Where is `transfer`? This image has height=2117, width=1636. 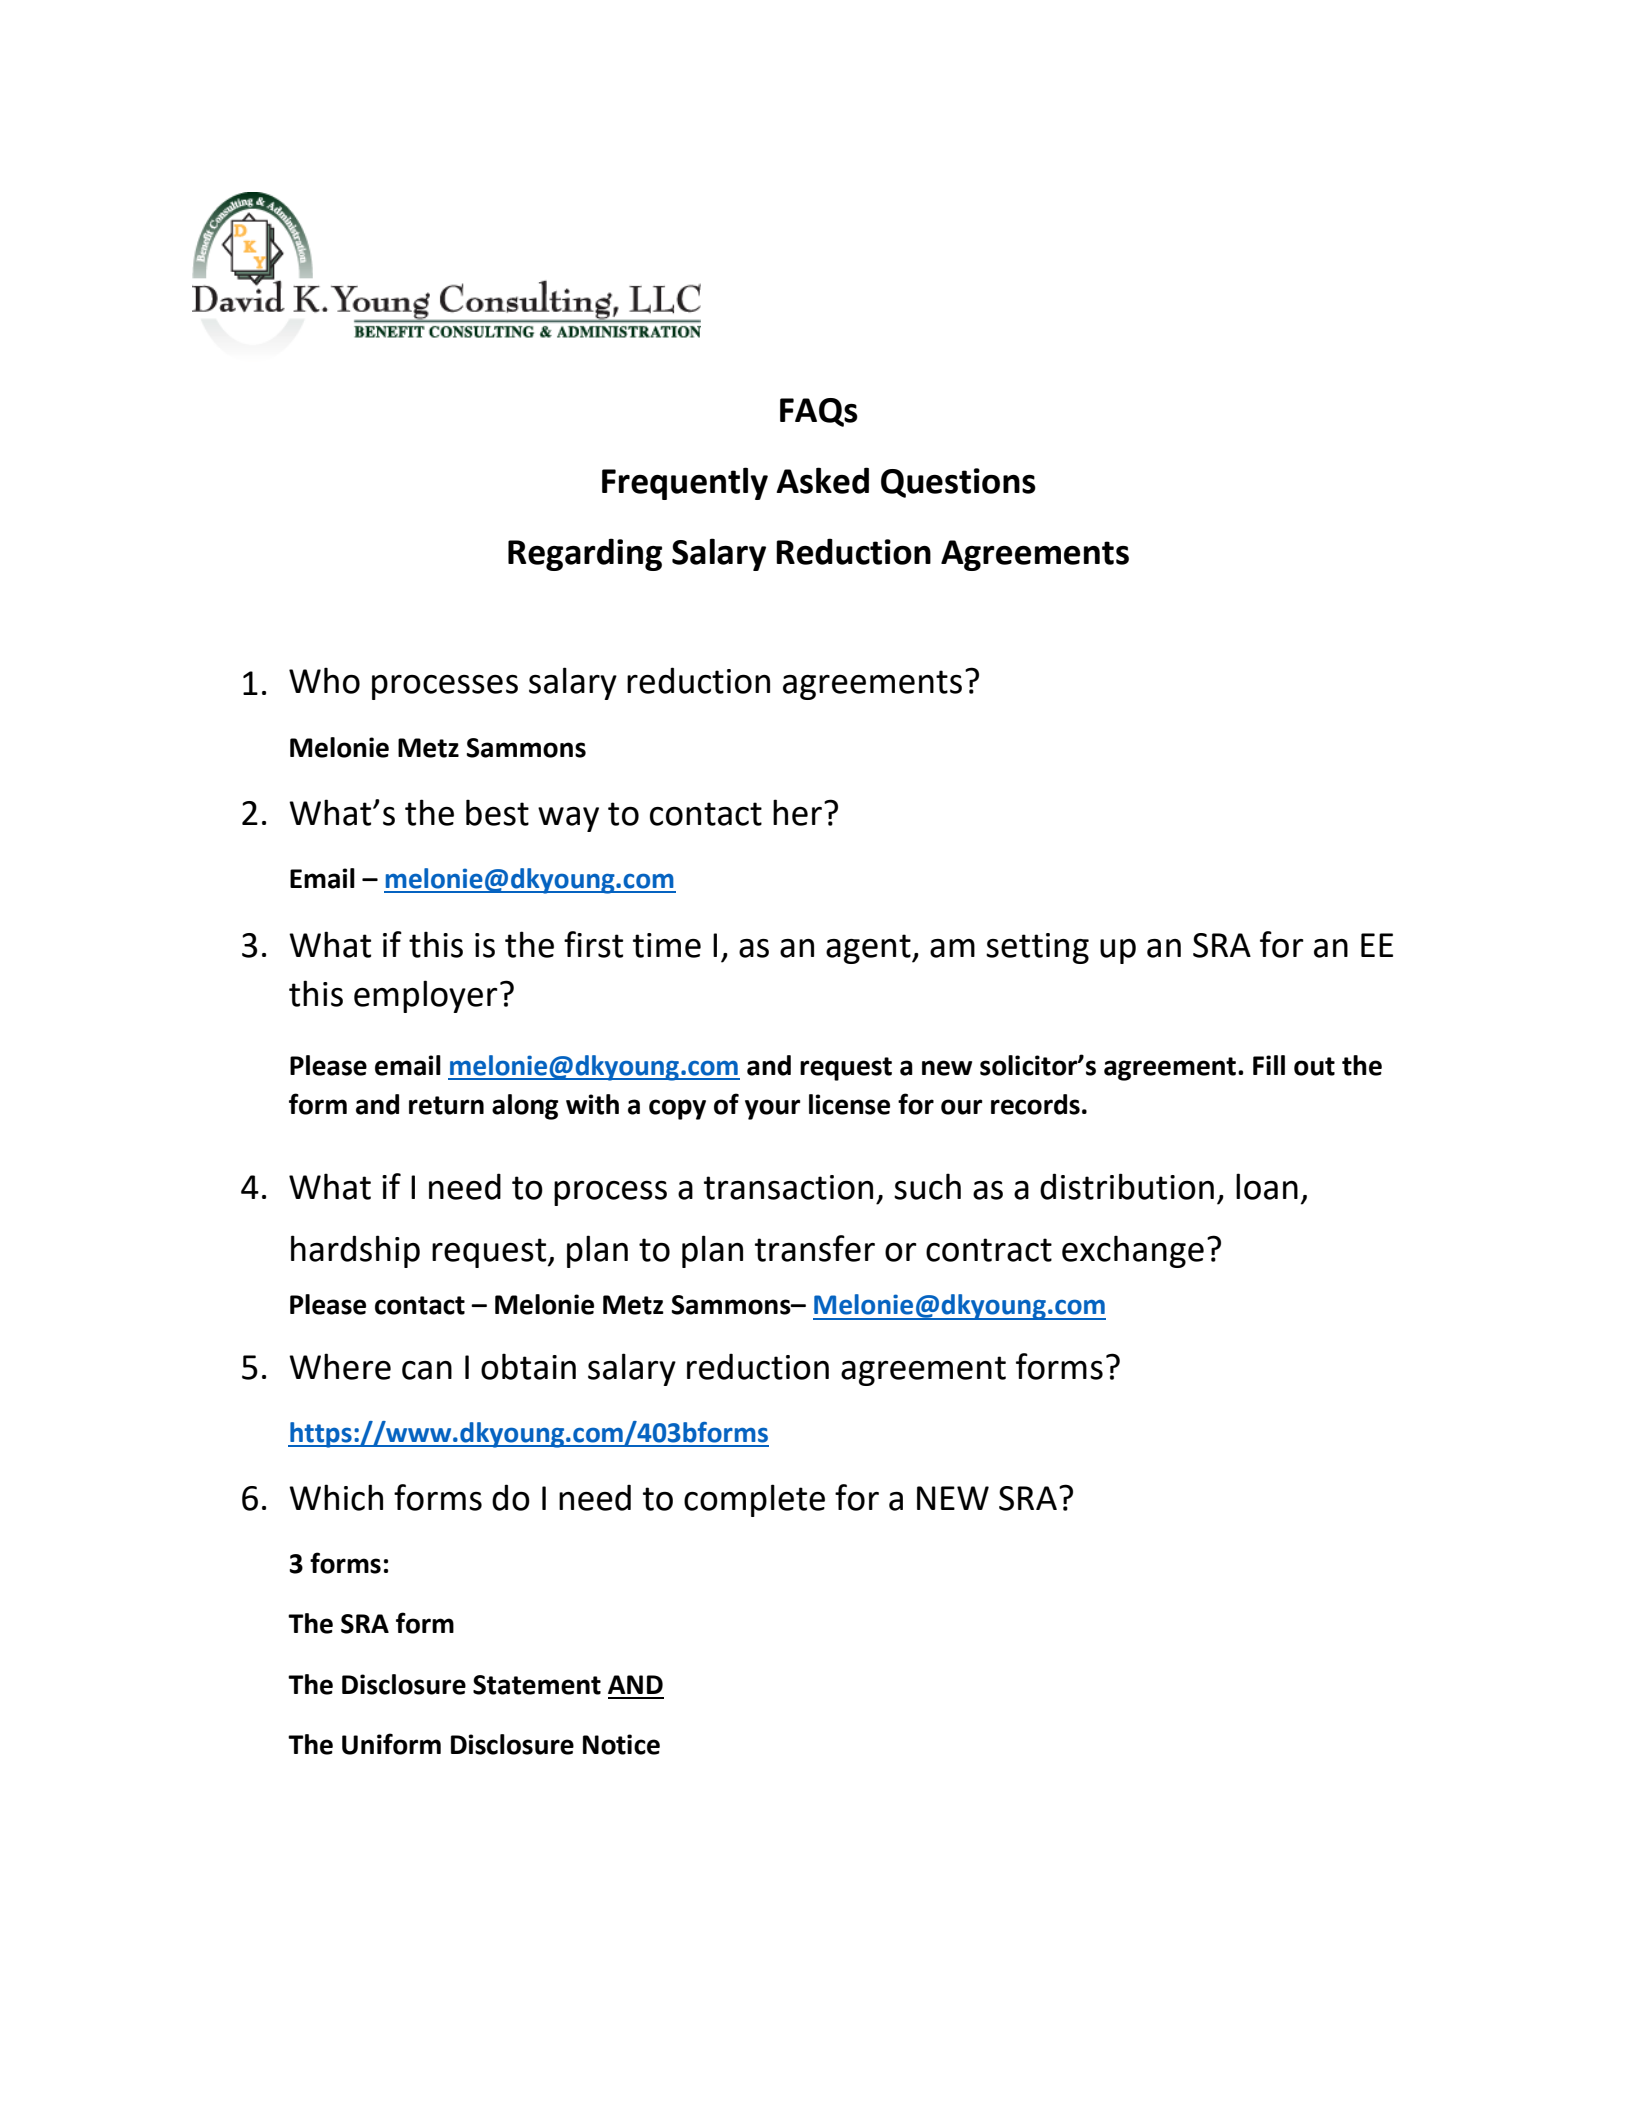
transfer is located at coordinates (815, 1248).
